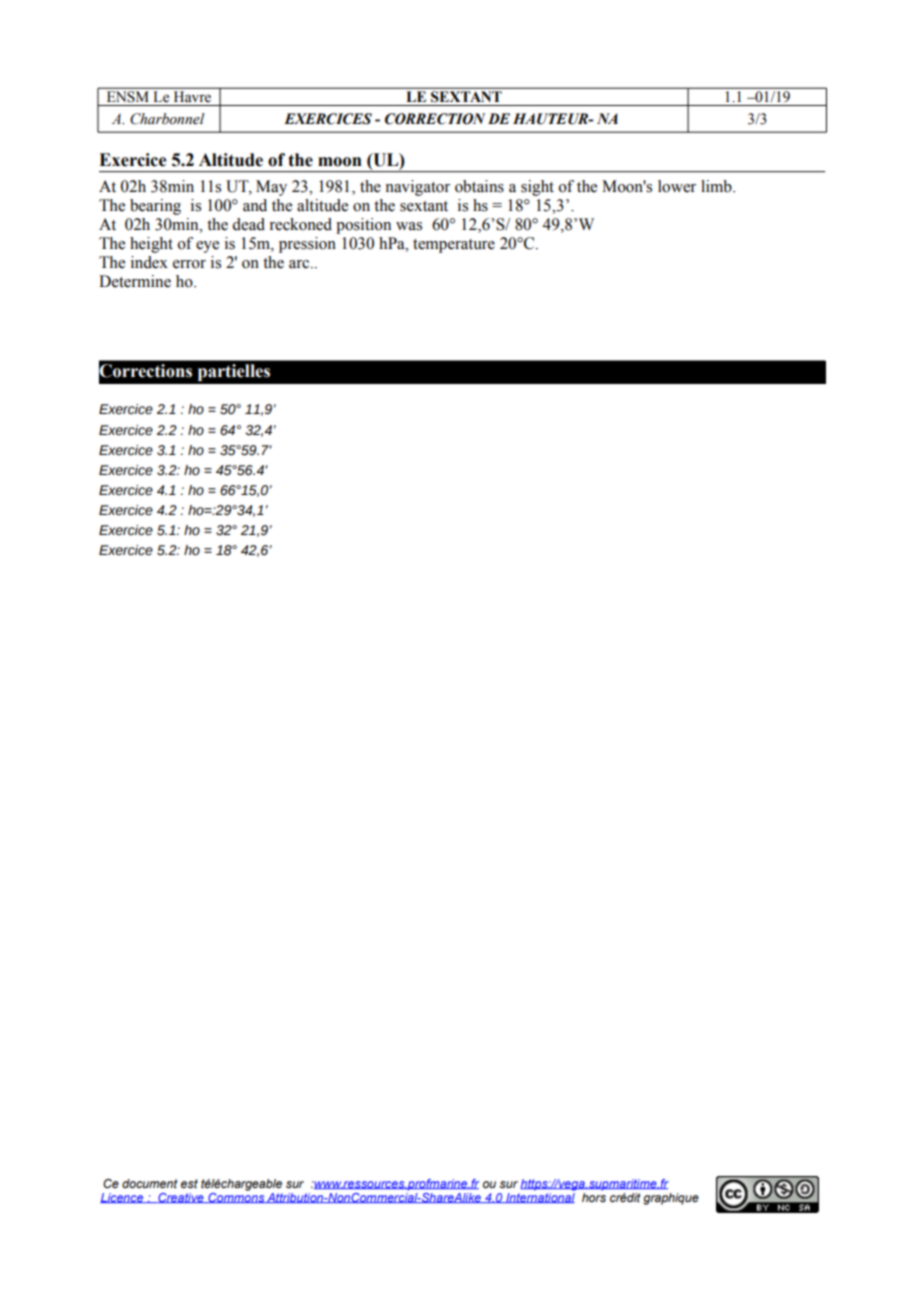  I want to click on graphique, so click(671, 1199).
